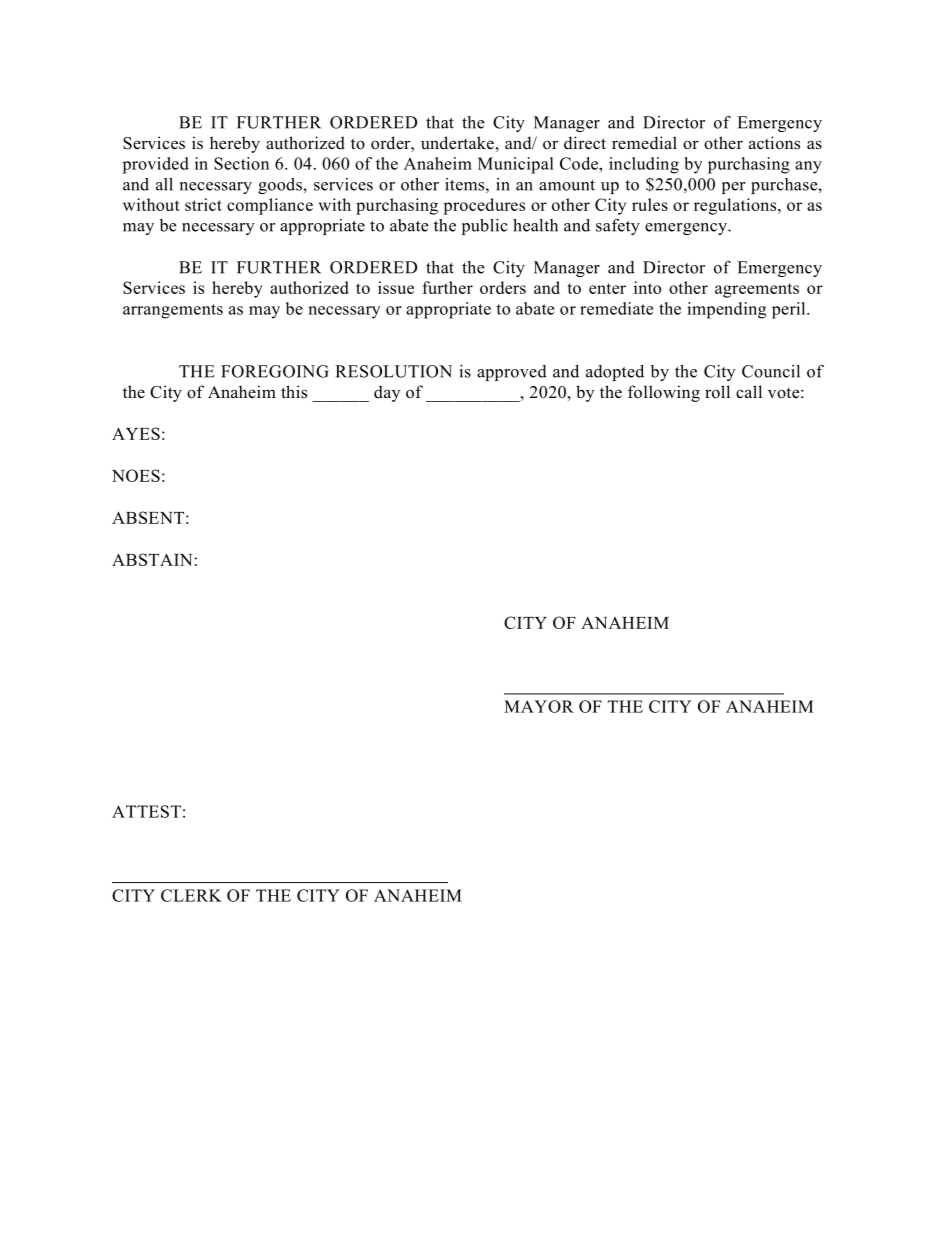 This screenshot has width=952, height=1233. What do you see at coordinates (275, 371) in the screenshot?
I see `FOREGOING` at bounding box center [275, 371].
